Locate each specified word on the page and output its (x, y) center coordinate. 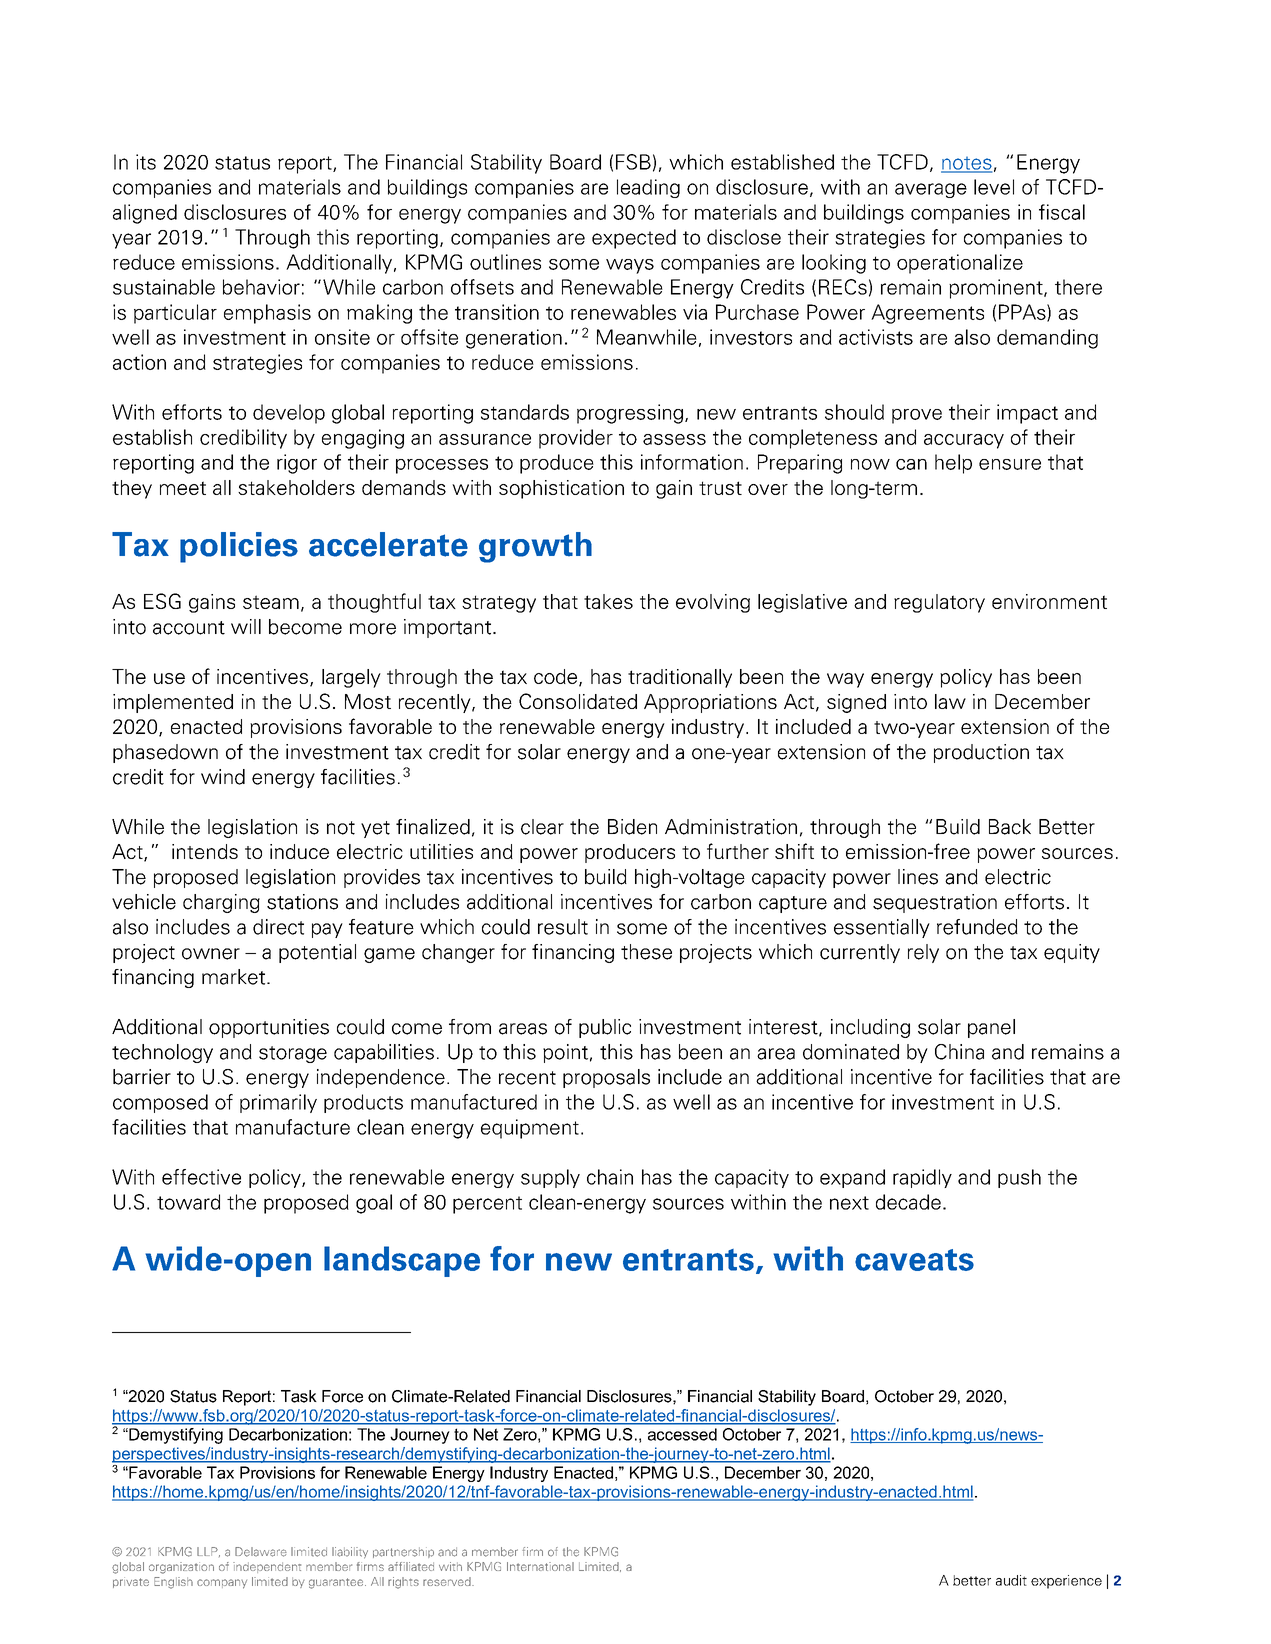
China (959, 1052)
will (246, 626)
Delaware (261, 1552)
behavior (261, 287)
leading (648, 188)
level (994, 187)
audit (1011, 1580)
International (540, 1566)
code (555, 676)
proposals (606, 1078)
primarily (278, 1103)
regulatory (939, 603)
